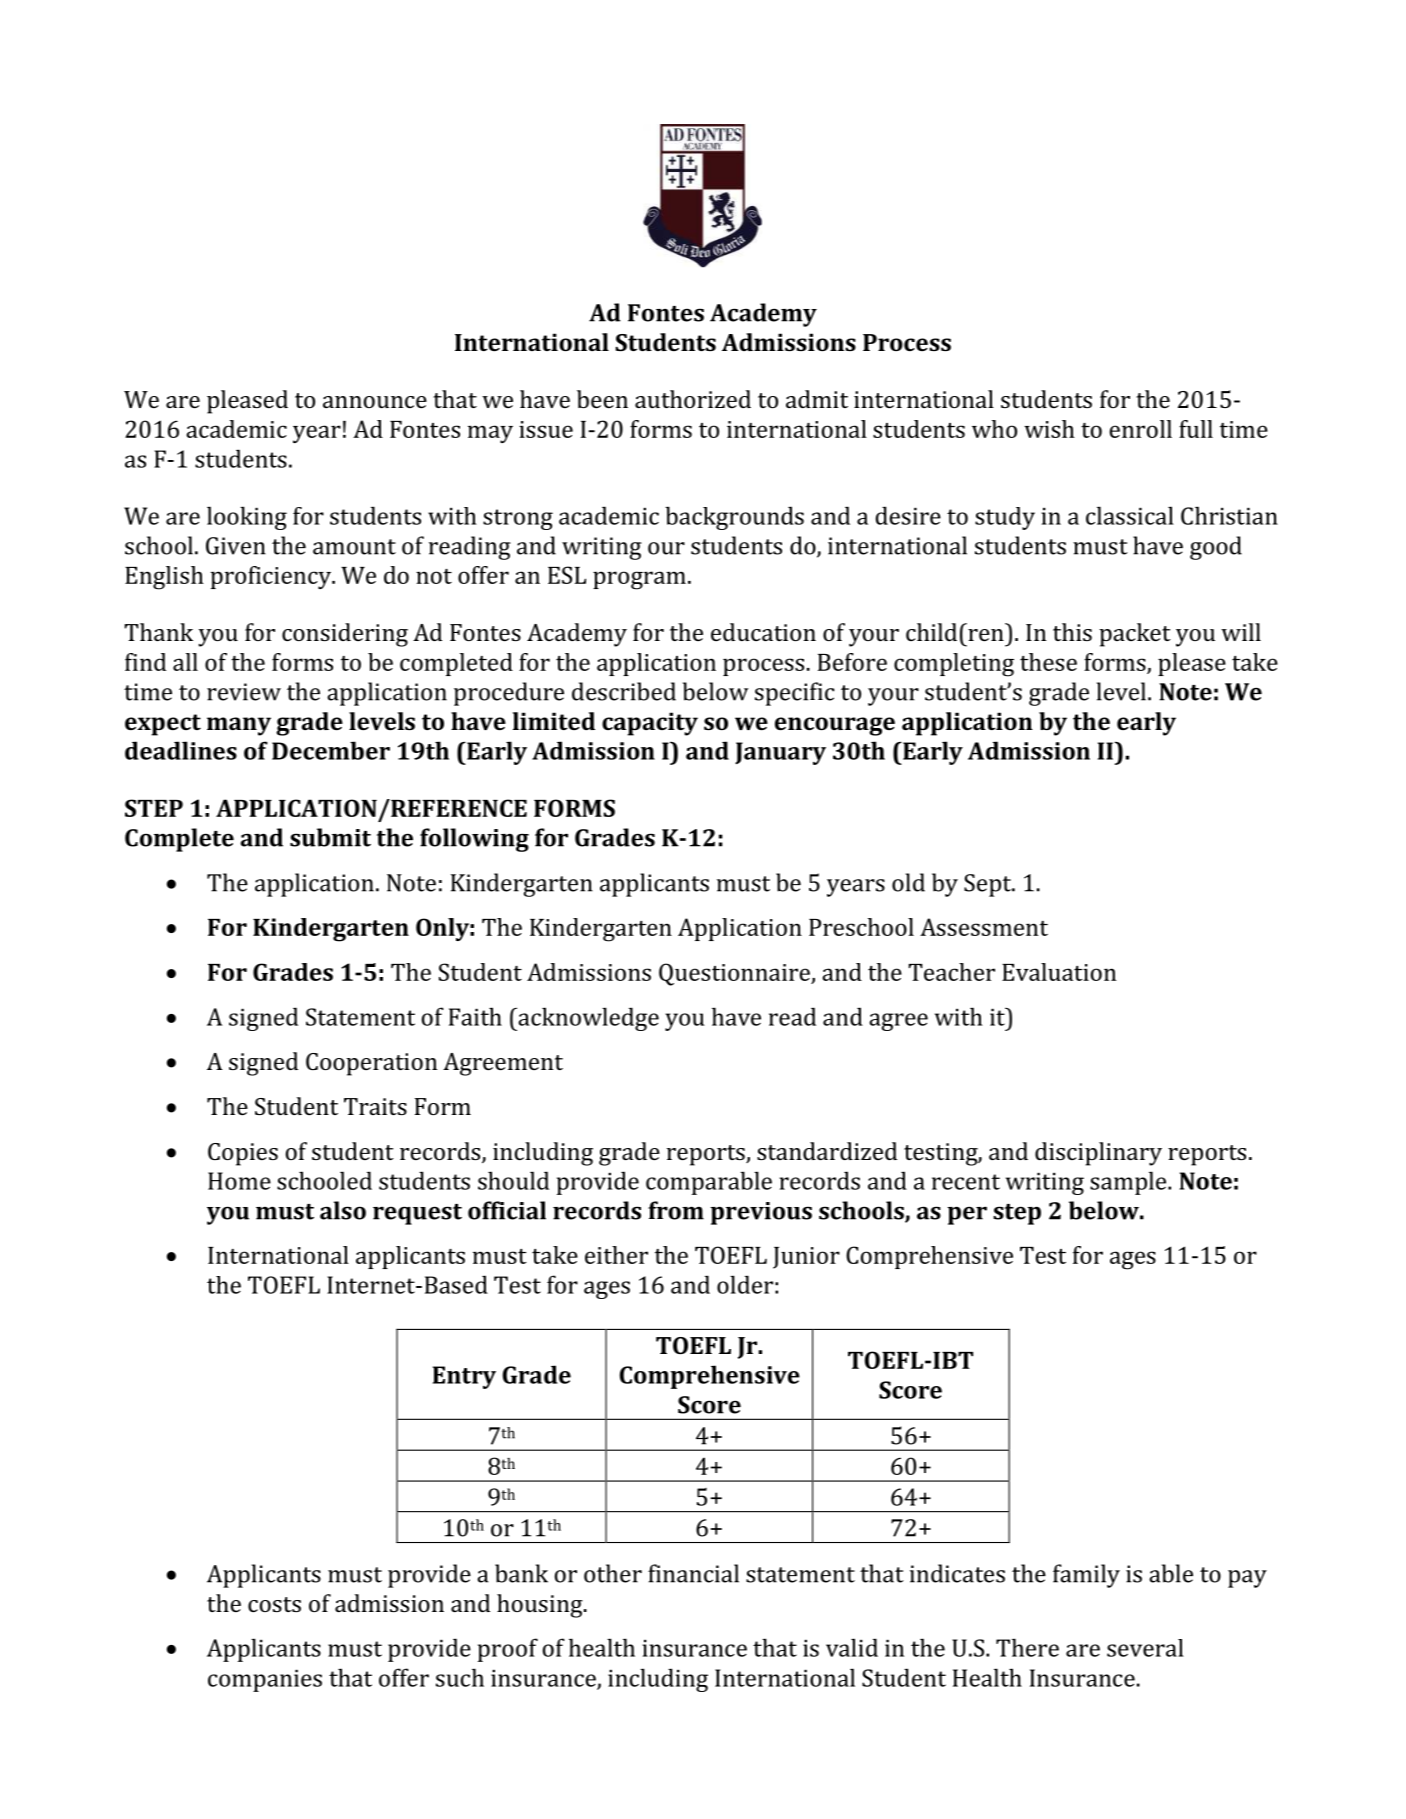 The image size is (1406, 1819). Describe the element at coordinates (1059, 972) in the screenshot. I see `Evaluation` at that location.
